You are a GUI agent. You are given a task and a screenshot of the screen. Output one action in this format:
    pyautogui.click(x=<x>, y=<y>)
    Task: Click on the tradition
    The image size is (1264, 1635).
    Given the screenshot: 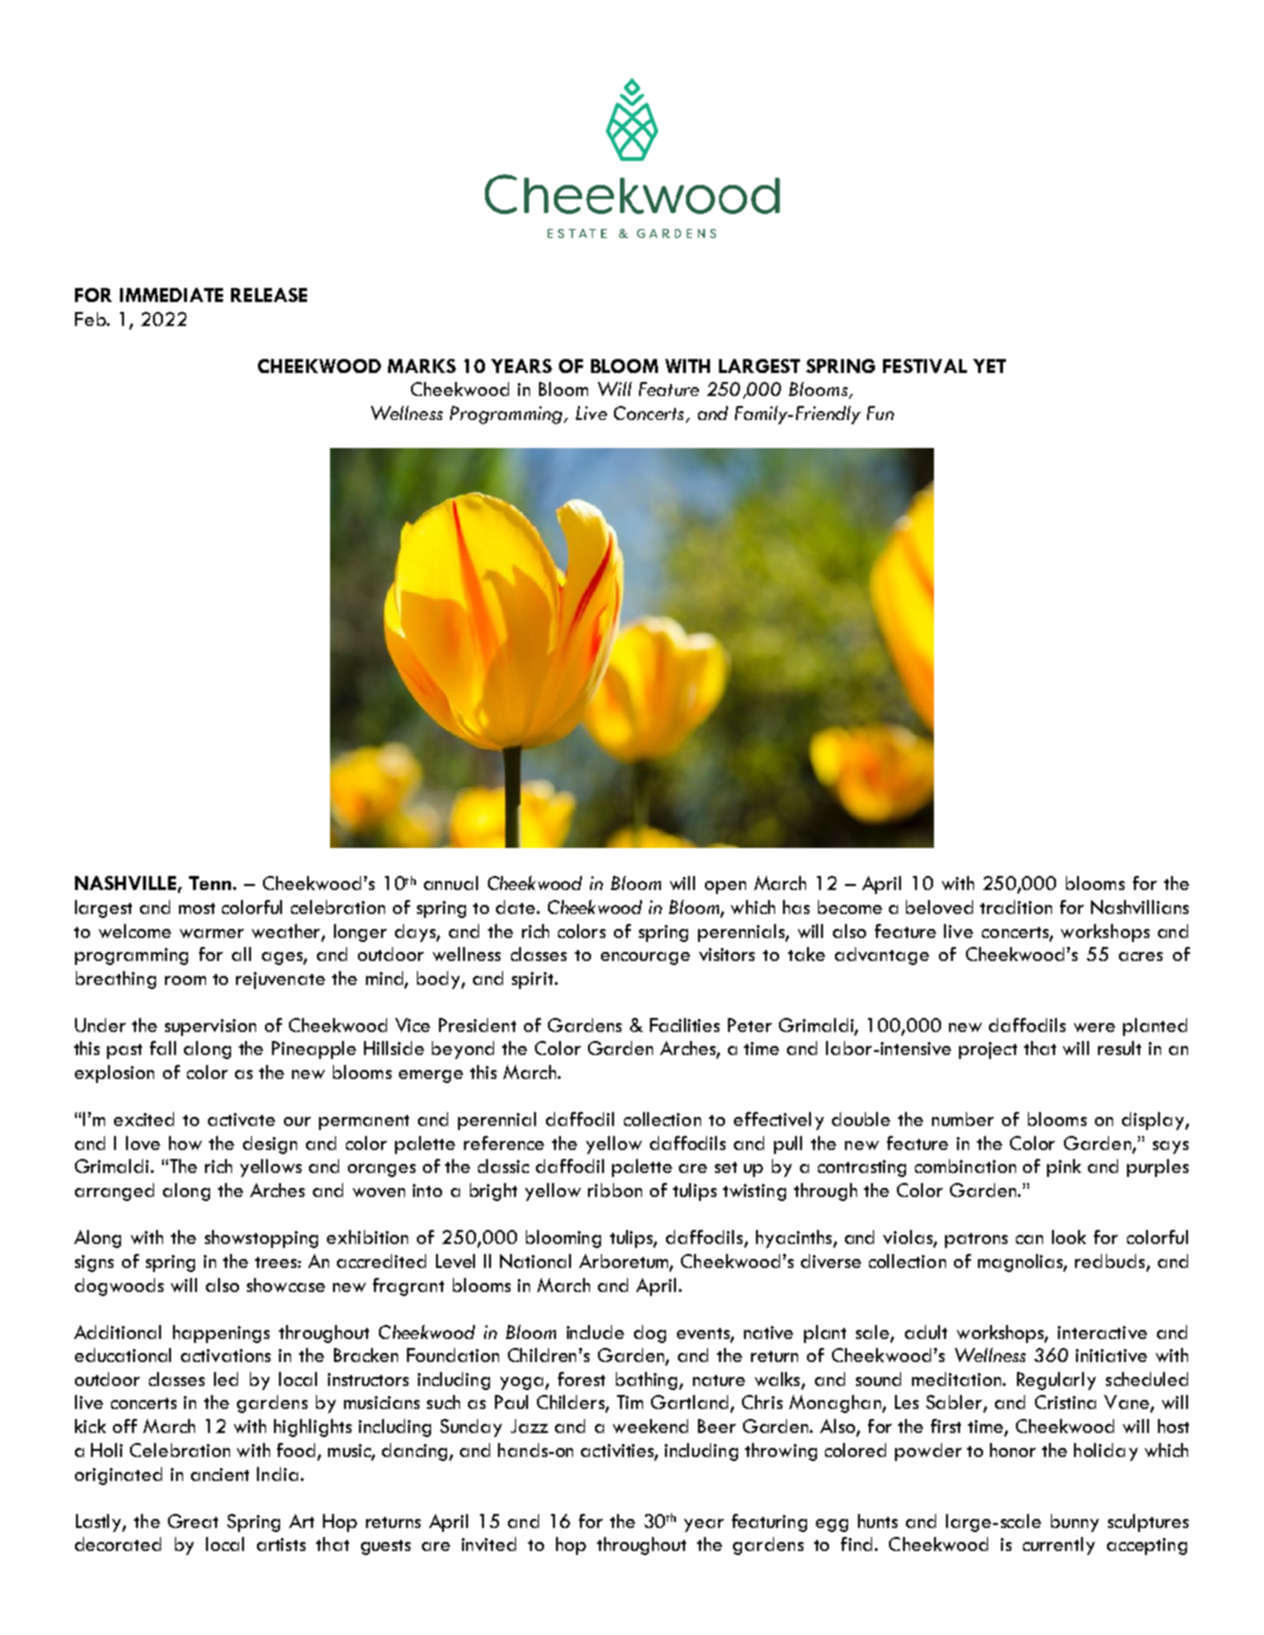 What is the action you would take?
    pyautogui.click(x=1016, y=907)
